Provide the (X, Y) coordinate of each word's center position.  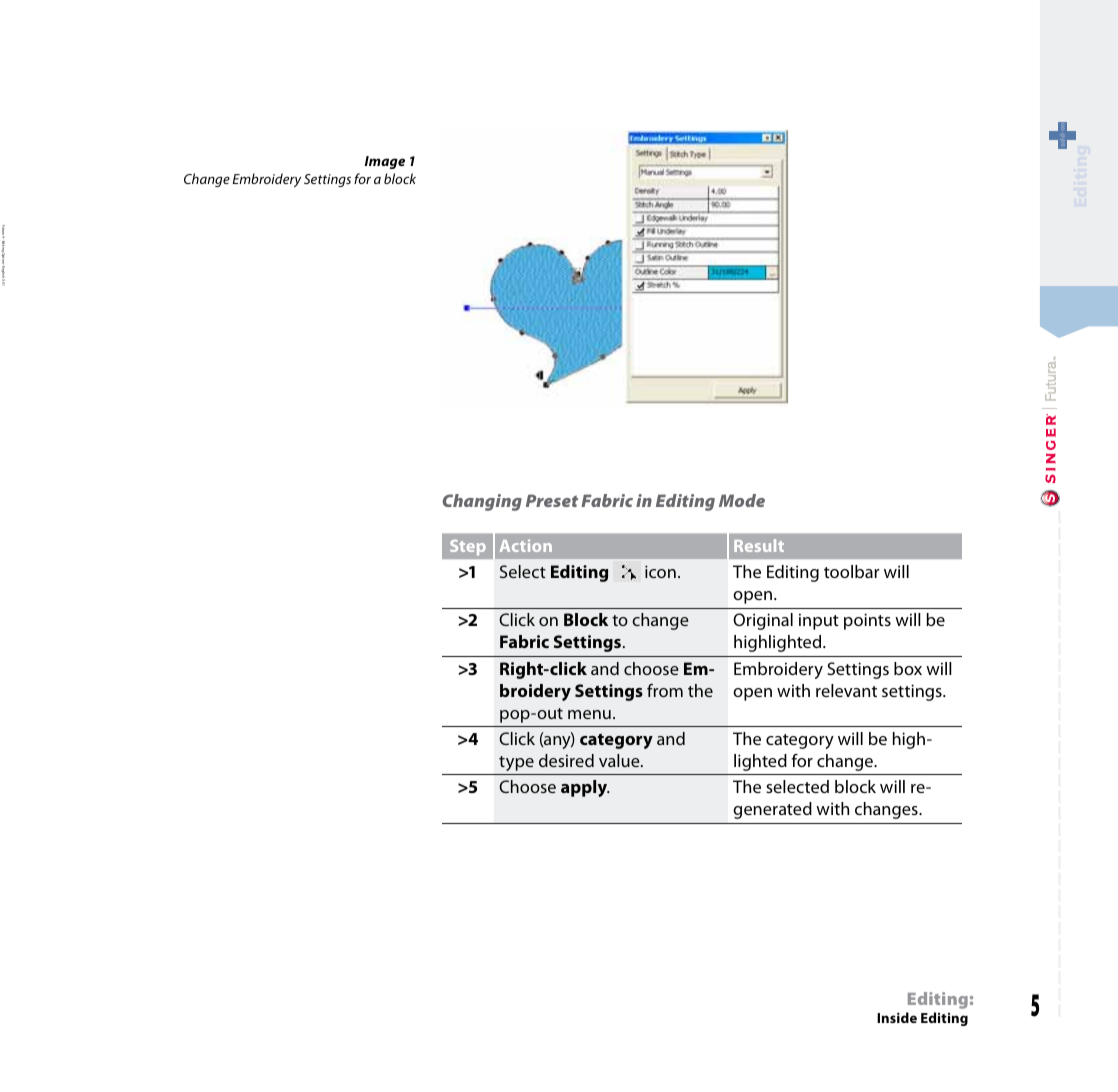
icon (660, 571)
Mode (742, 500)
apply (585, 788)
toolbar (852, 571)
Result (759, 545)
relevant (846, 690)
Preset (552, 500)
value (620, 760)
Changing (482, 502)
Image (385, 162)
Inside (897, 1017)
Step (468, 548)
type (516, 763)
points (867, 621)
